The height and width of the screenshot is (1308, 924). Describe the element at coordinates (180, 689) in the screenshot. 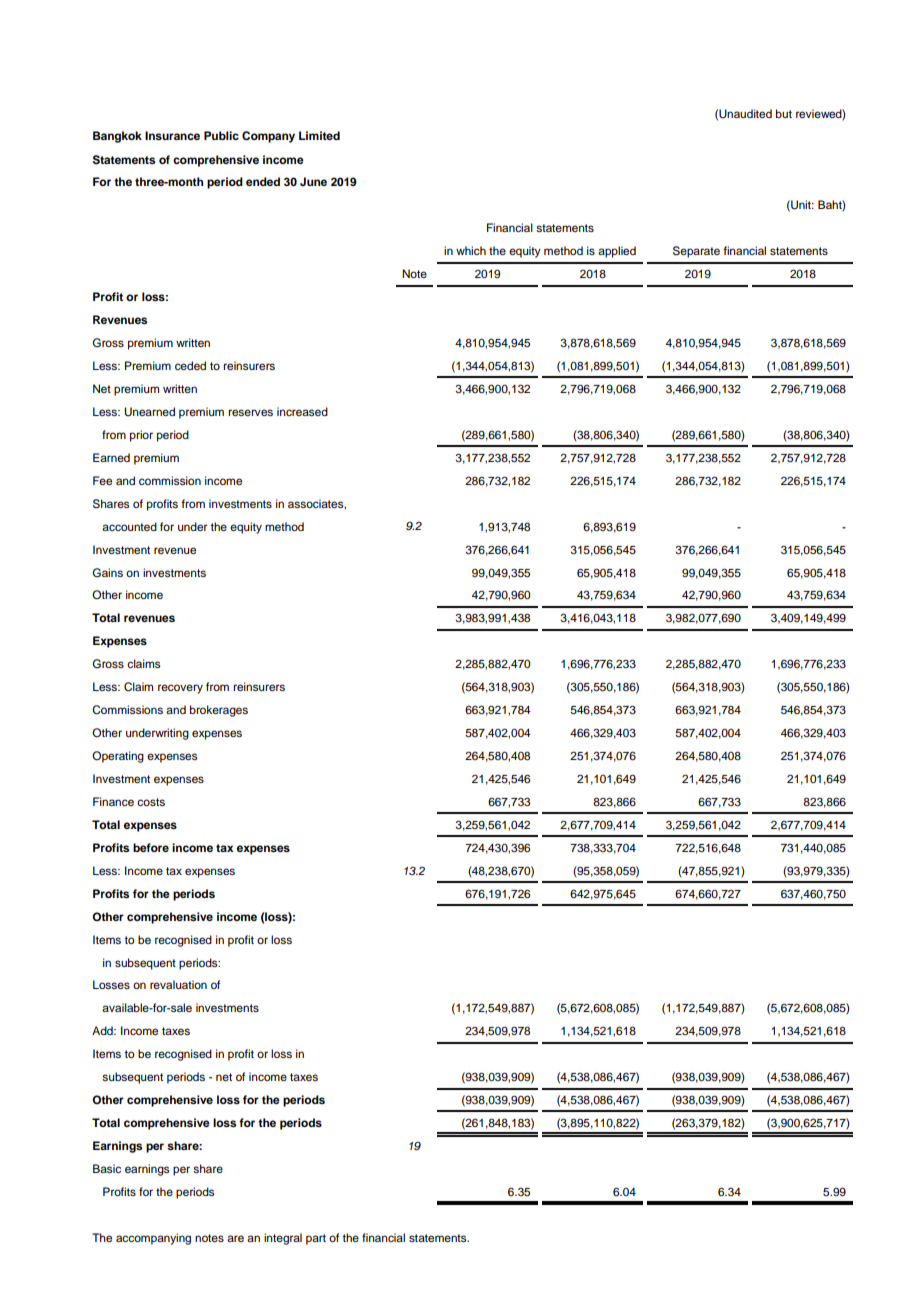

I see `recovery` at that location.
